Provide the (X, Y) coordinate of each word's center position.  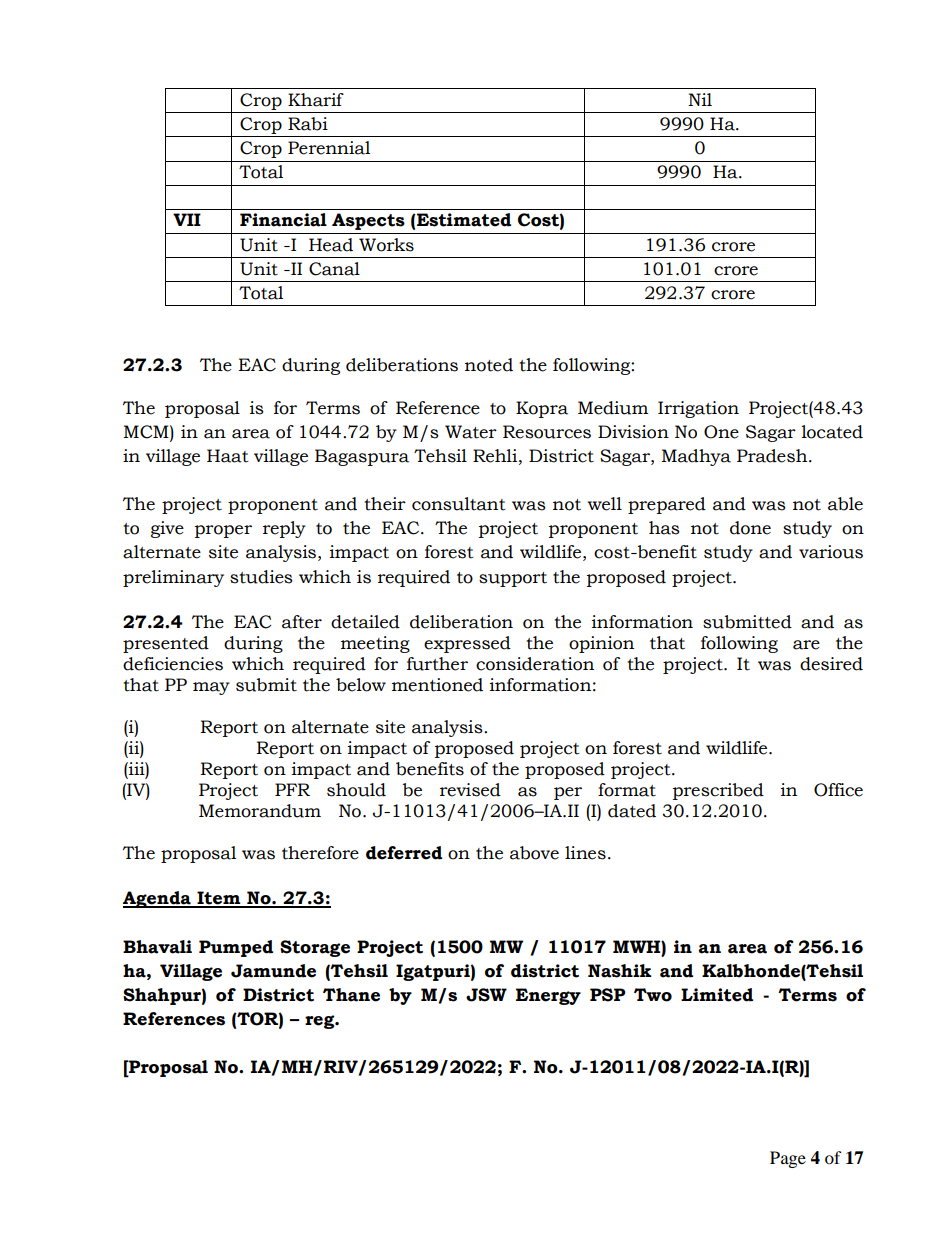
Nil (700, 99)
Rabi (308, 124)
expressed (467, 644)
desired (831, 664)
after (302, 622)
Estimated (464, 220)
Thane (351, 995)
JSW (486, 995)
